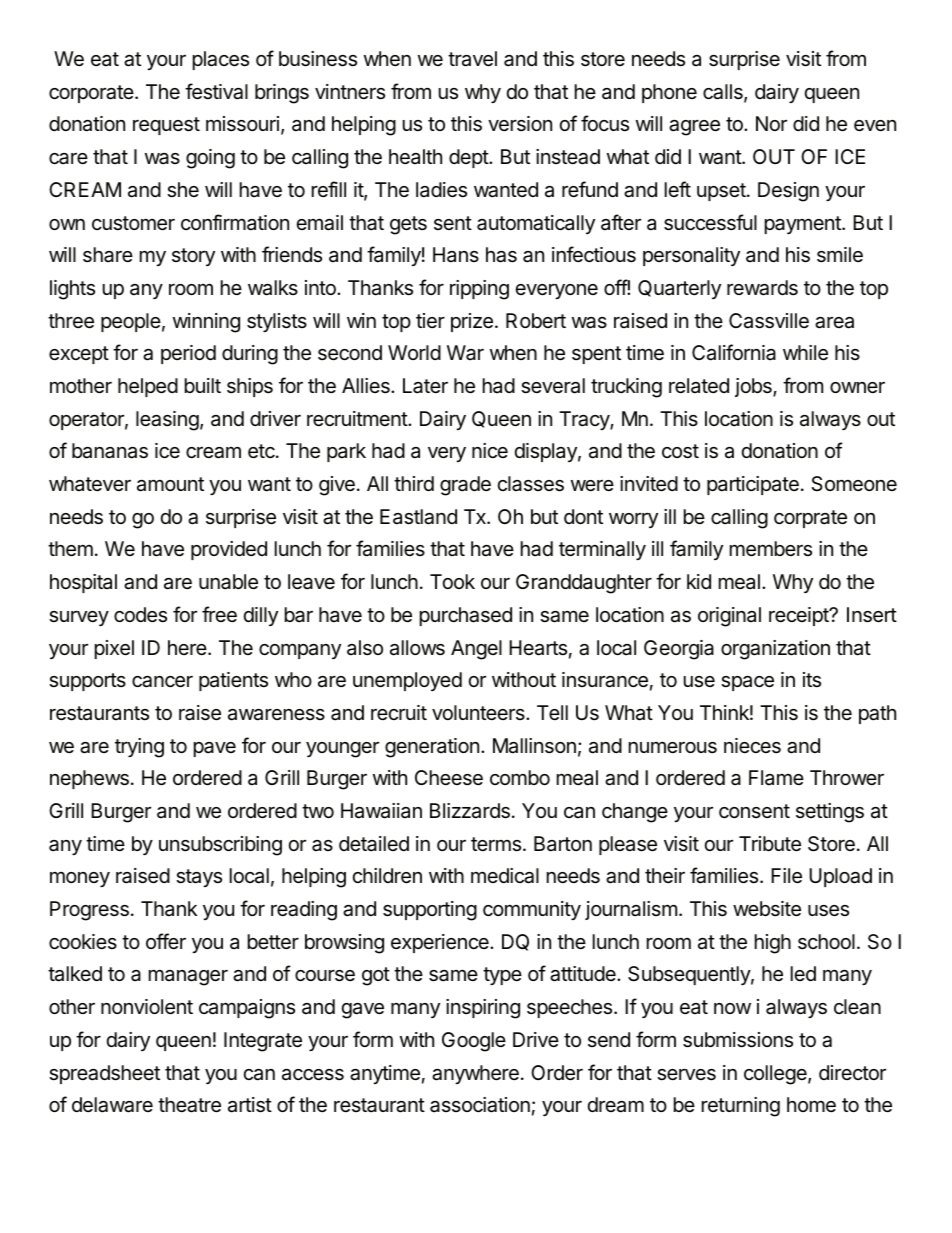 The width and height of the screenshot is (952, 1233). What do you see at coordinates (496, 844) in the screenshot?
I see `terms` at bounding box center [496, 844].
